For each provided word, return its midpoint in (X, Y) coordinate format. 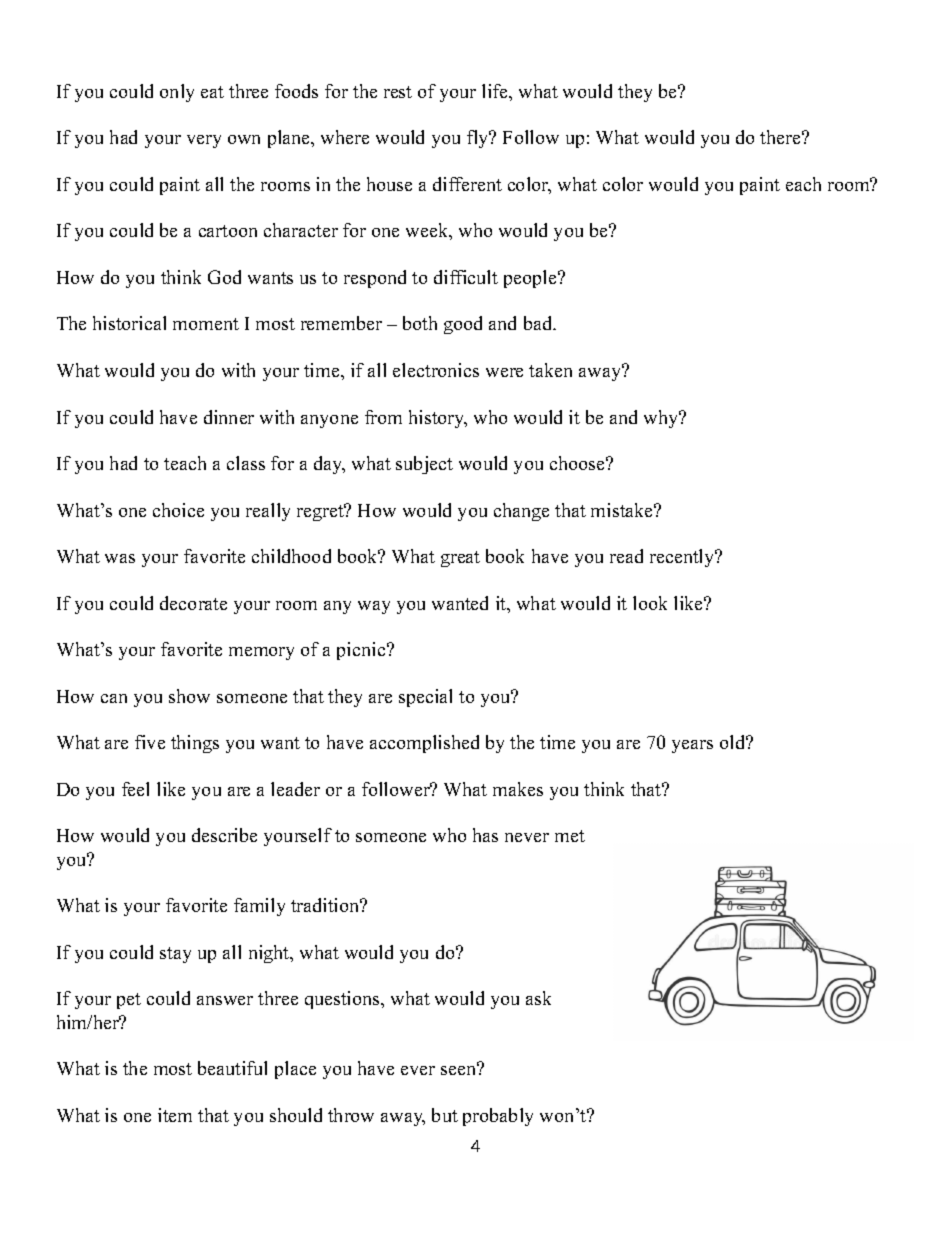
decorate (193, 603)
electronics (436, 370)
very (204, 141)
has (485, 835)
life (496, 91)
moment (206, 324)
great (460, 559)
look (650, 603)
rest (398, 92)
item (175, 1115)
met (570, 836)
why (662, 419)
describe (224, 835)
